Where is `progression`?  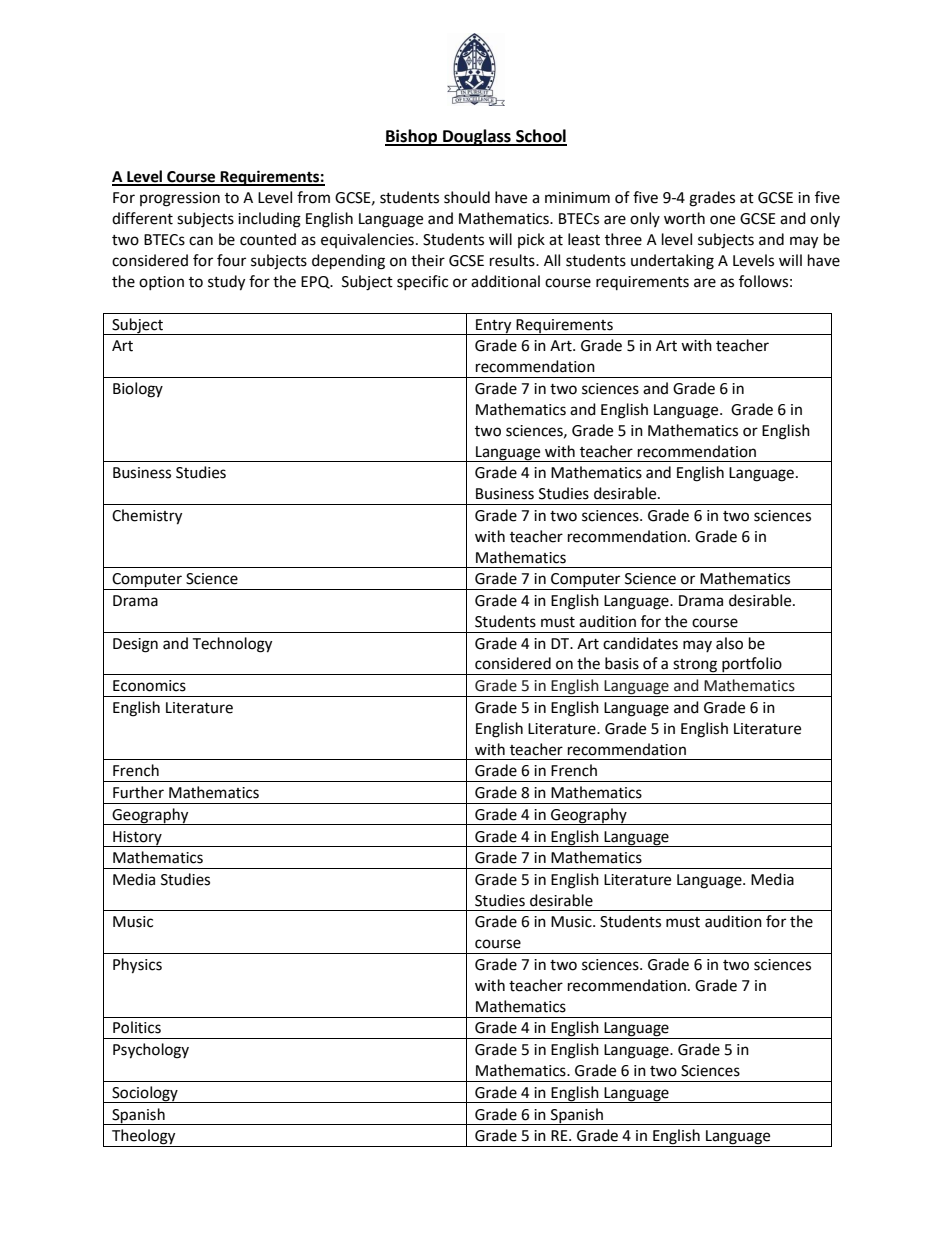
progression is located at coordinates (180, 199).
